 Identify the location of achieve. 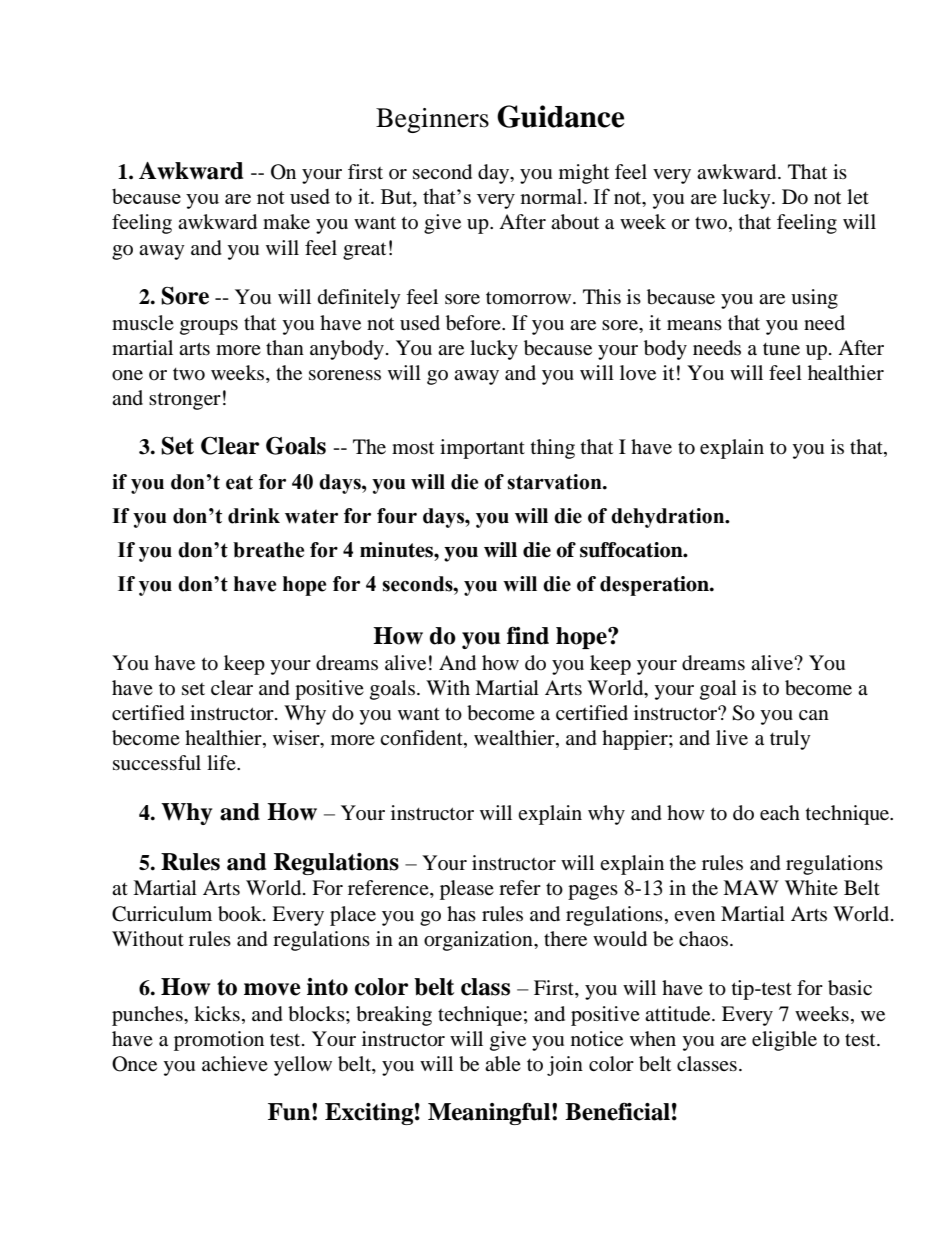
(235, 1063).
